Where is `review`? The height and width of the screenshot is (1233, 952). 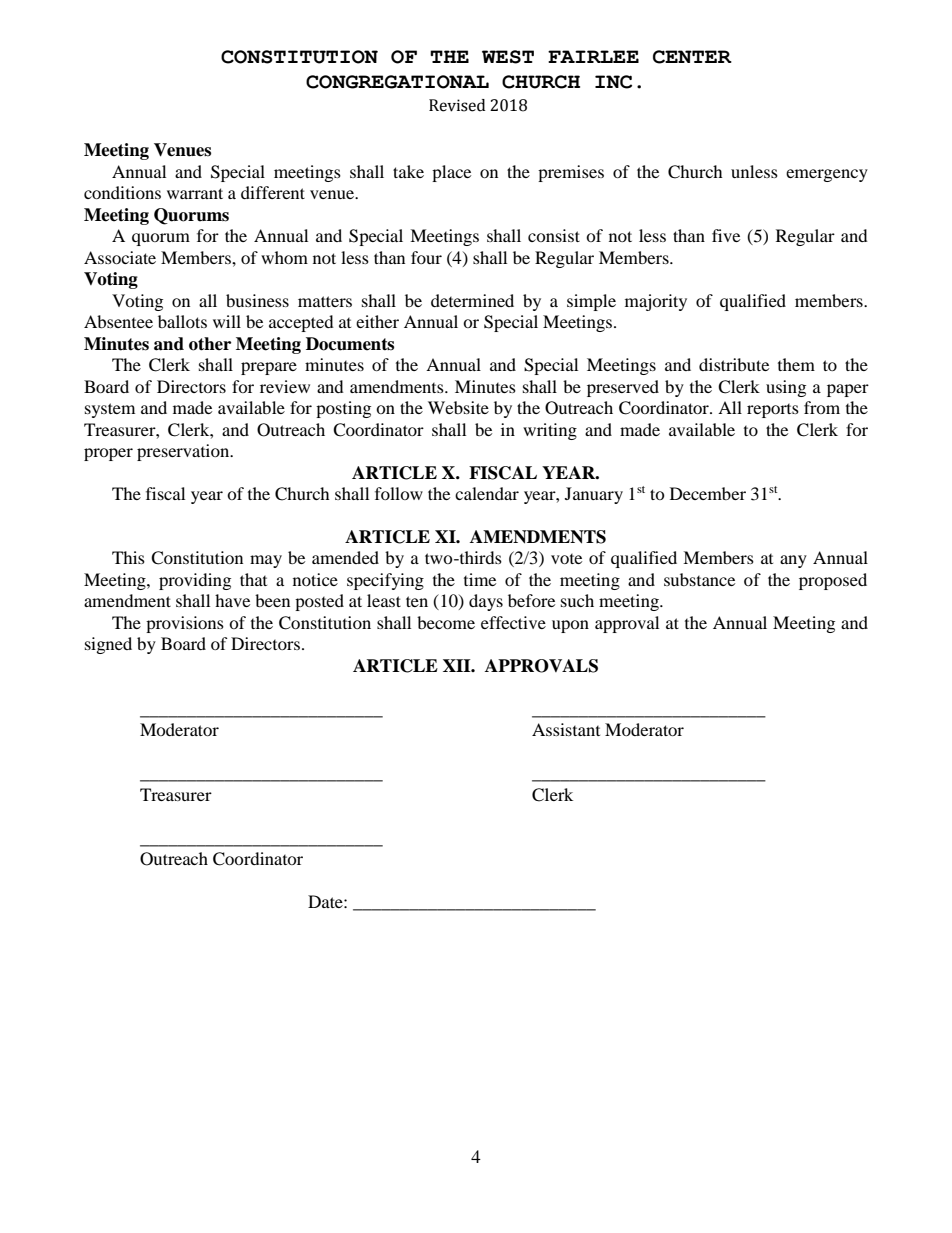
review is located at coordinates (285, 386).
